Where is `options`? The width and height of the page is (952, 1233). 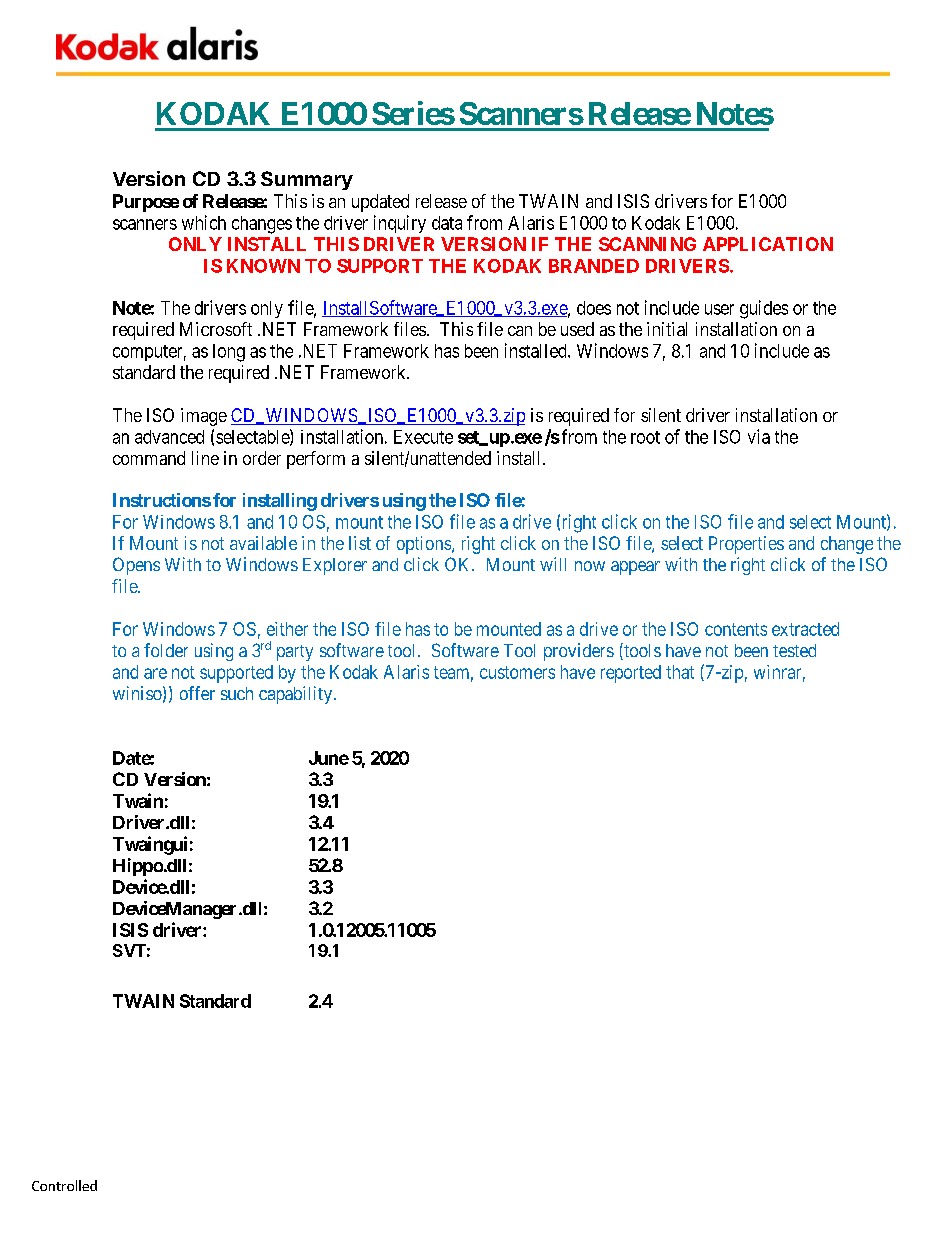
options is located at coordinates (425, 545).
